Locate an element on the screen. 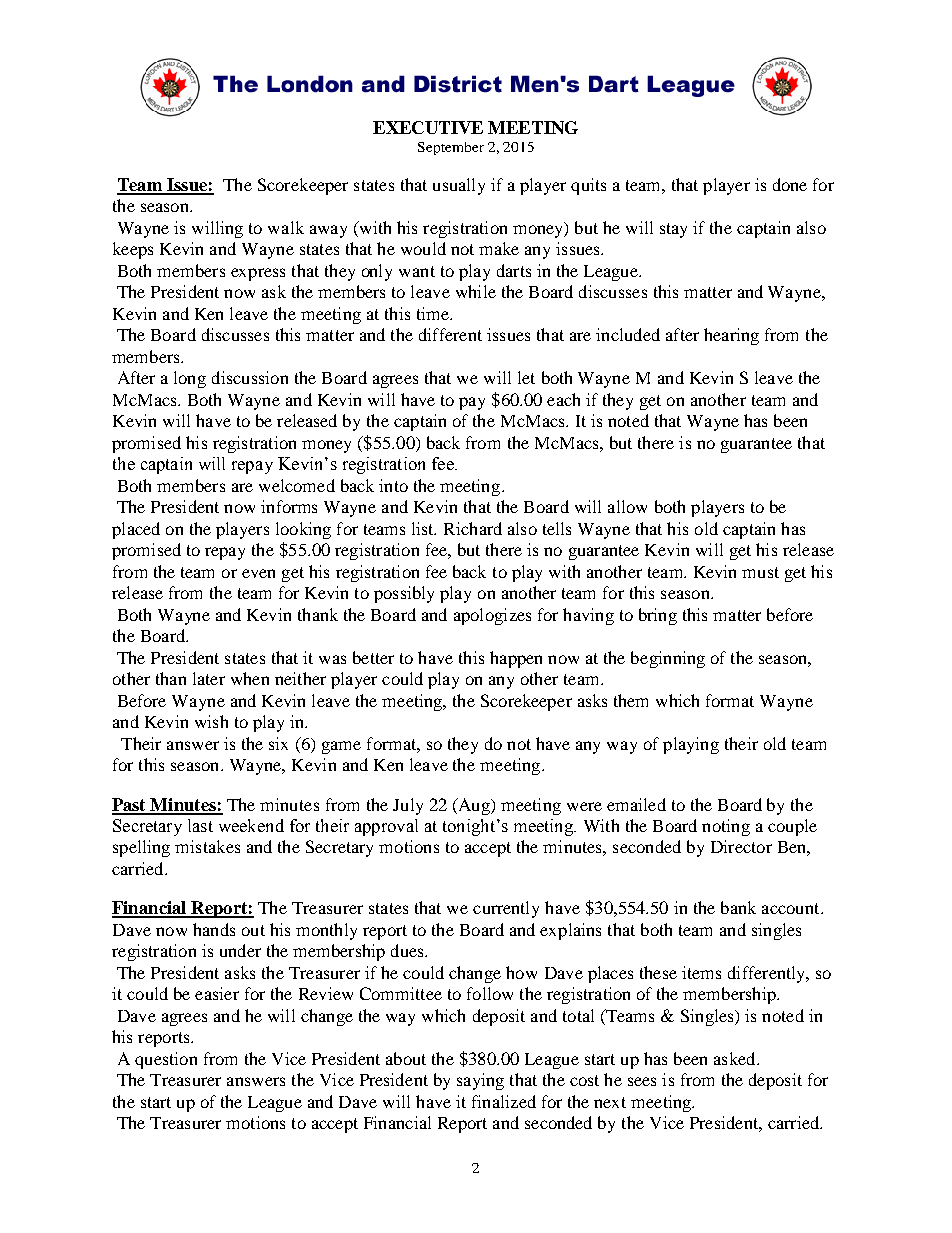 The height and width of the screenshot is (1233, 952). hearing is located at coordinates (731, 336).
